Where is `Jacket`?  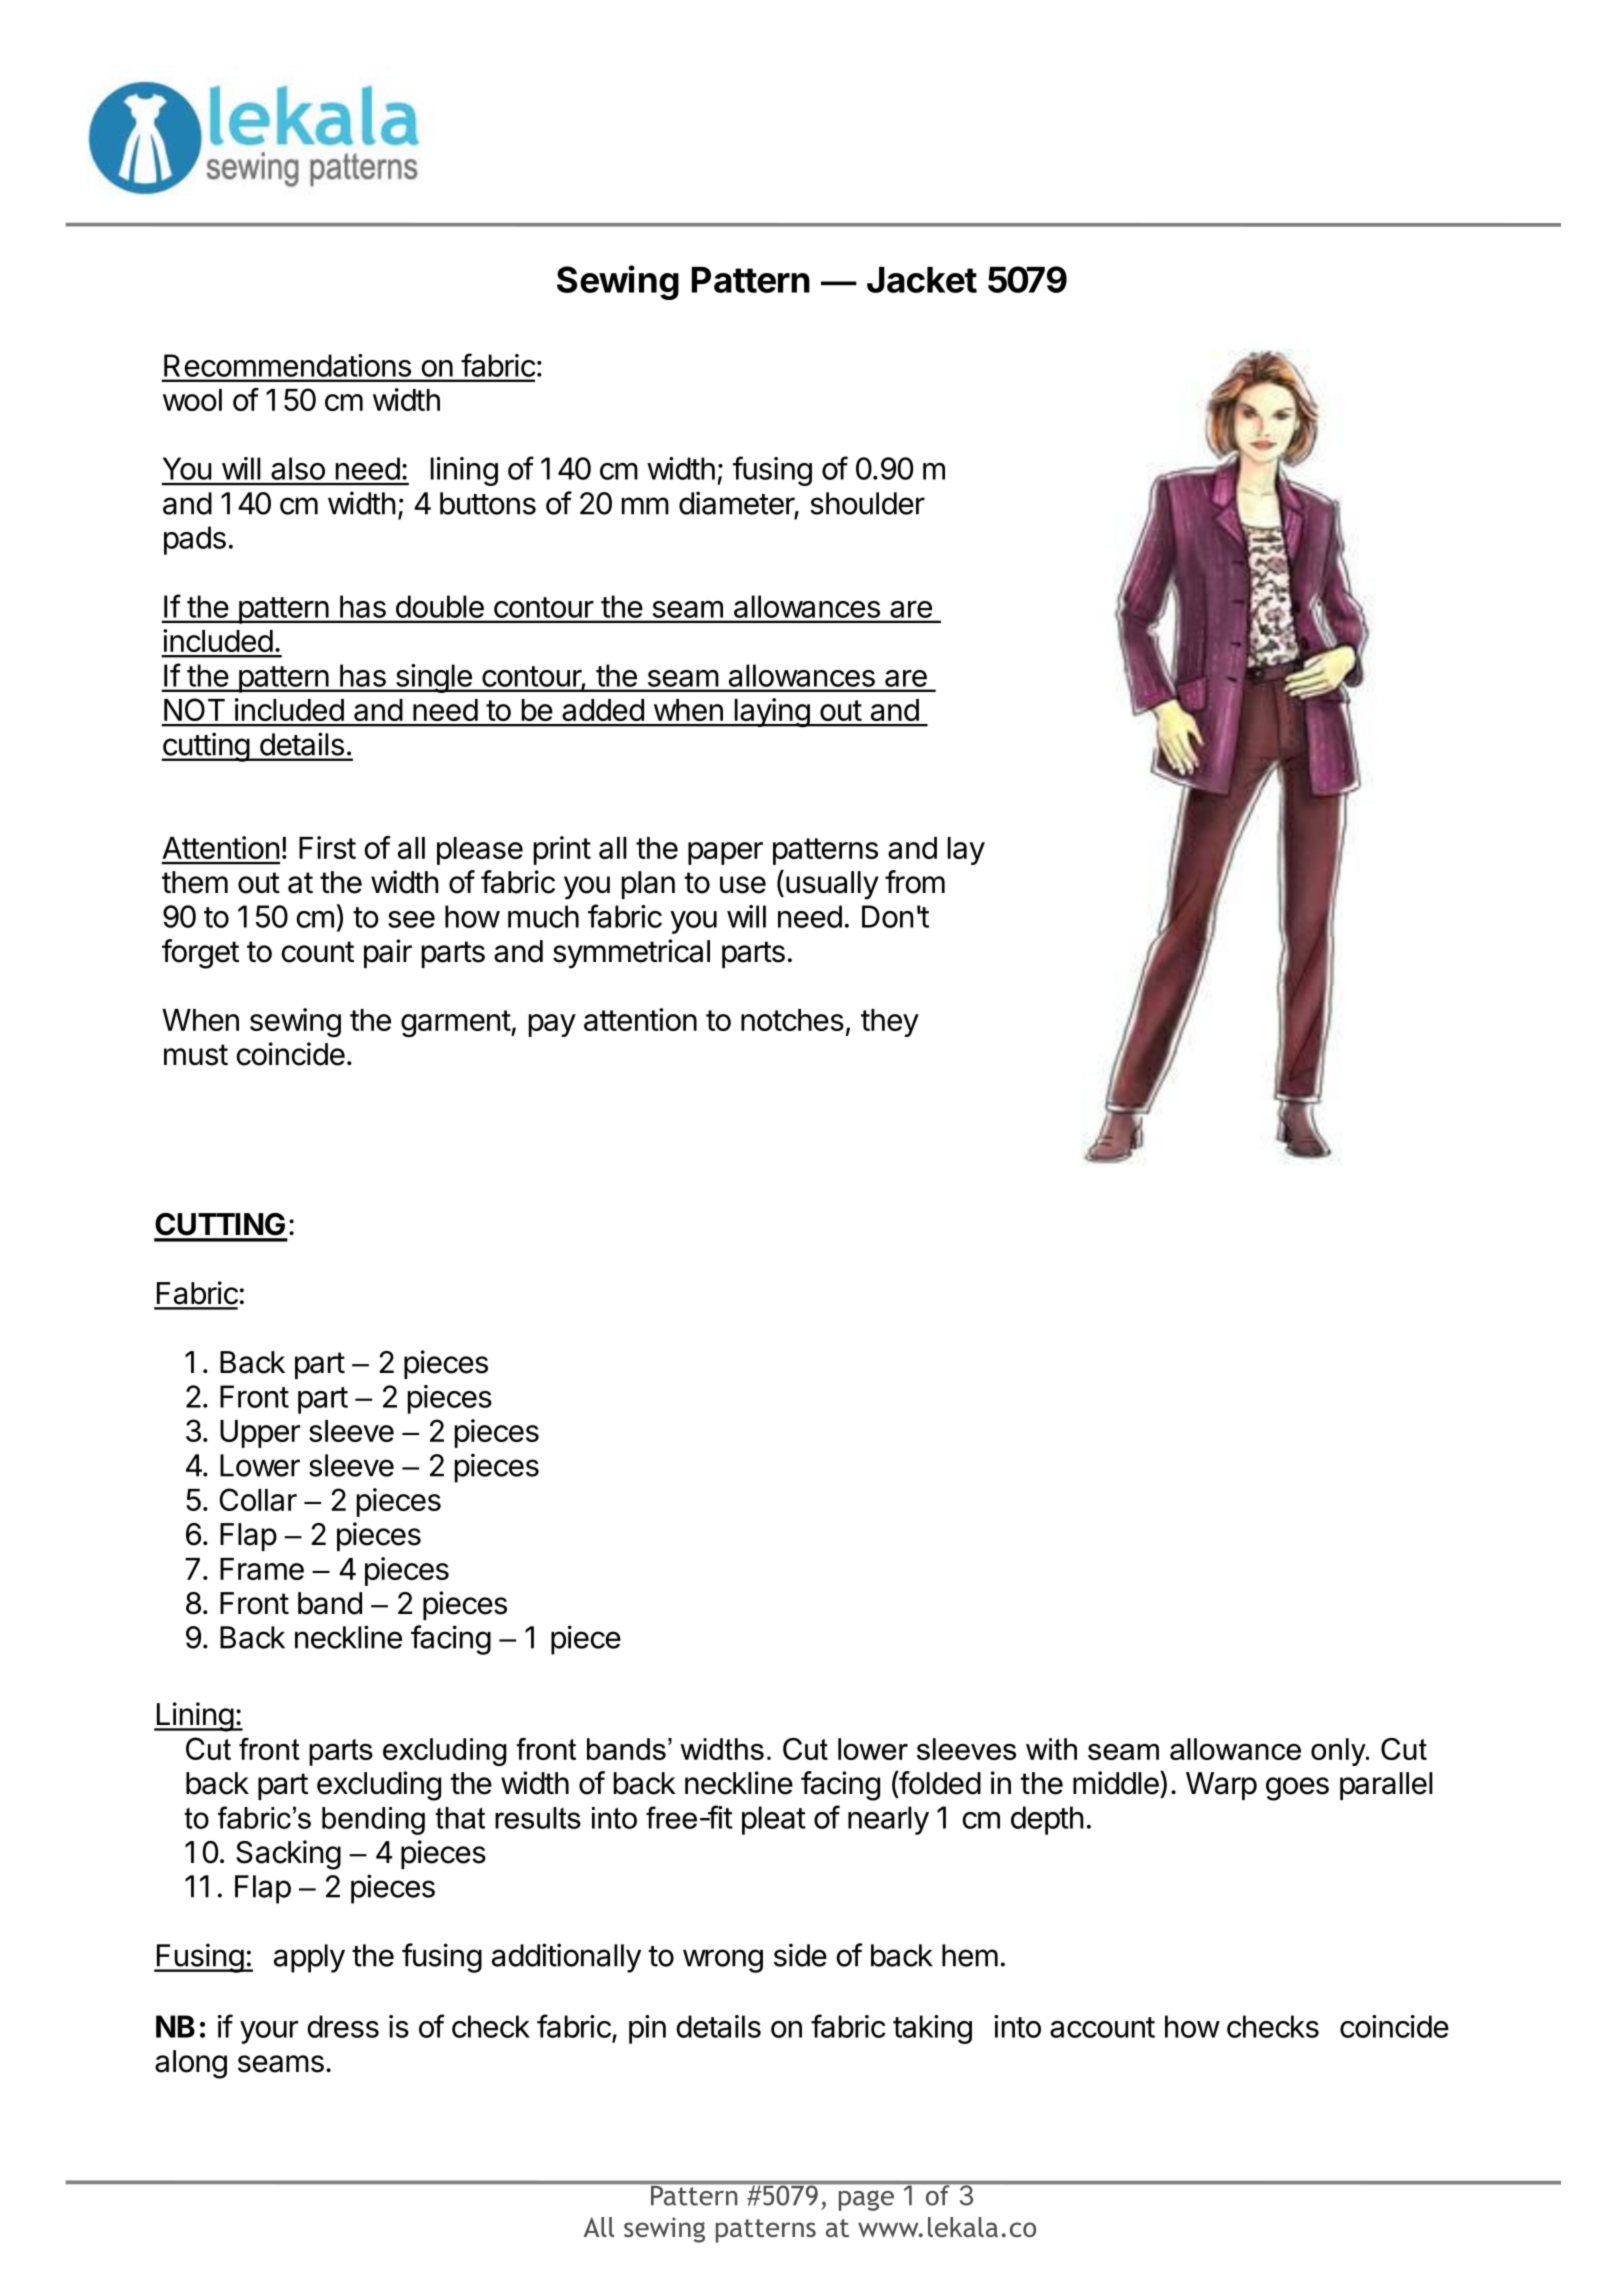 Jacket is located at coordinates (922, 280).
